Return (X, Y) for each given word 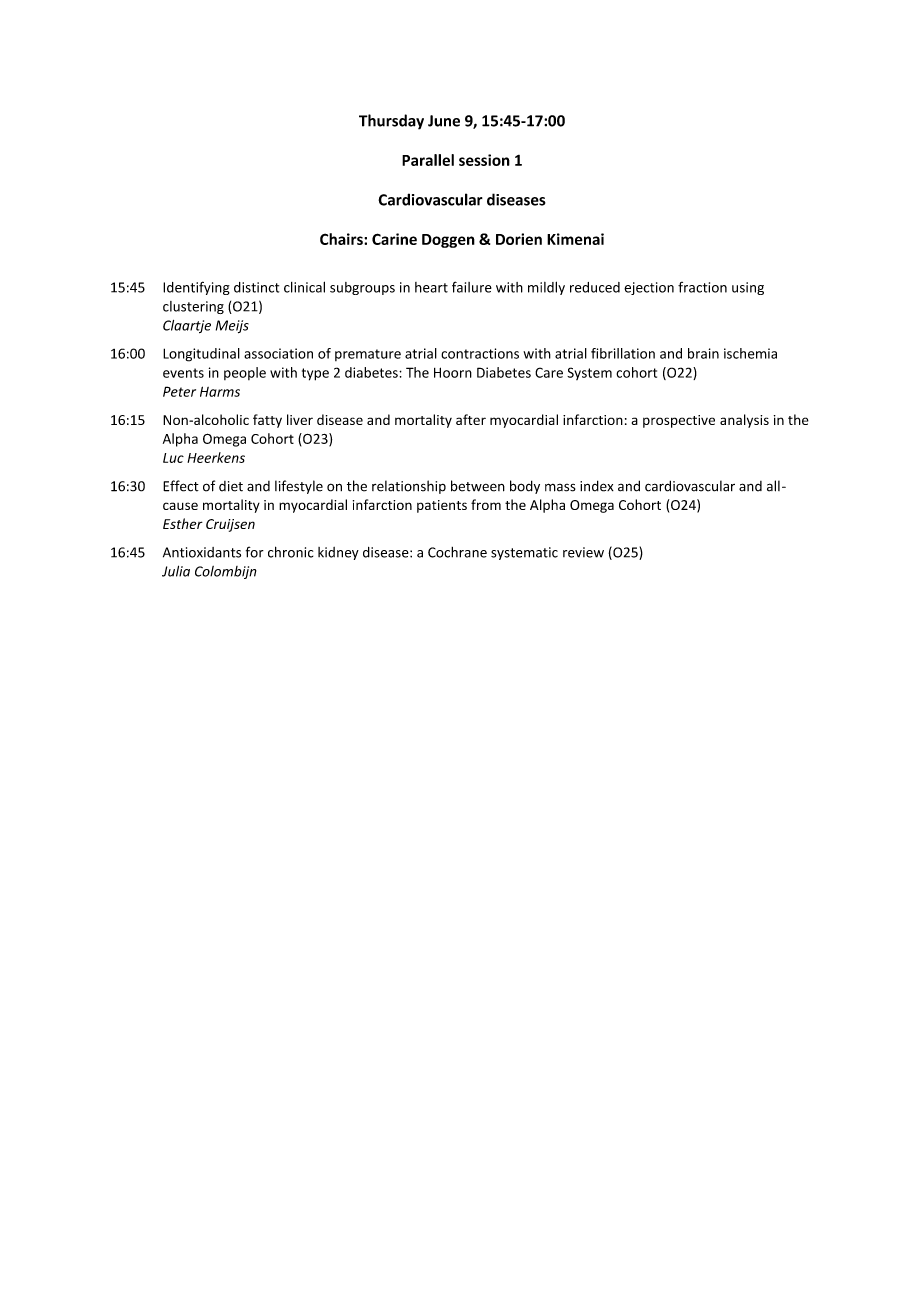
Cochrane (457, 552)
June (444, 121)
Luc (173, 458)
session (484, 160)
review (583, 552)
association (278, 353)
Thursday (391, 122)
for (255, 552)
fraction (702, 287)
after (471, 419)
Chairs (342, 239)
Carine (394, 239)
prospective (679, 421)
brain (703, 353)
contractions (480, 353)
